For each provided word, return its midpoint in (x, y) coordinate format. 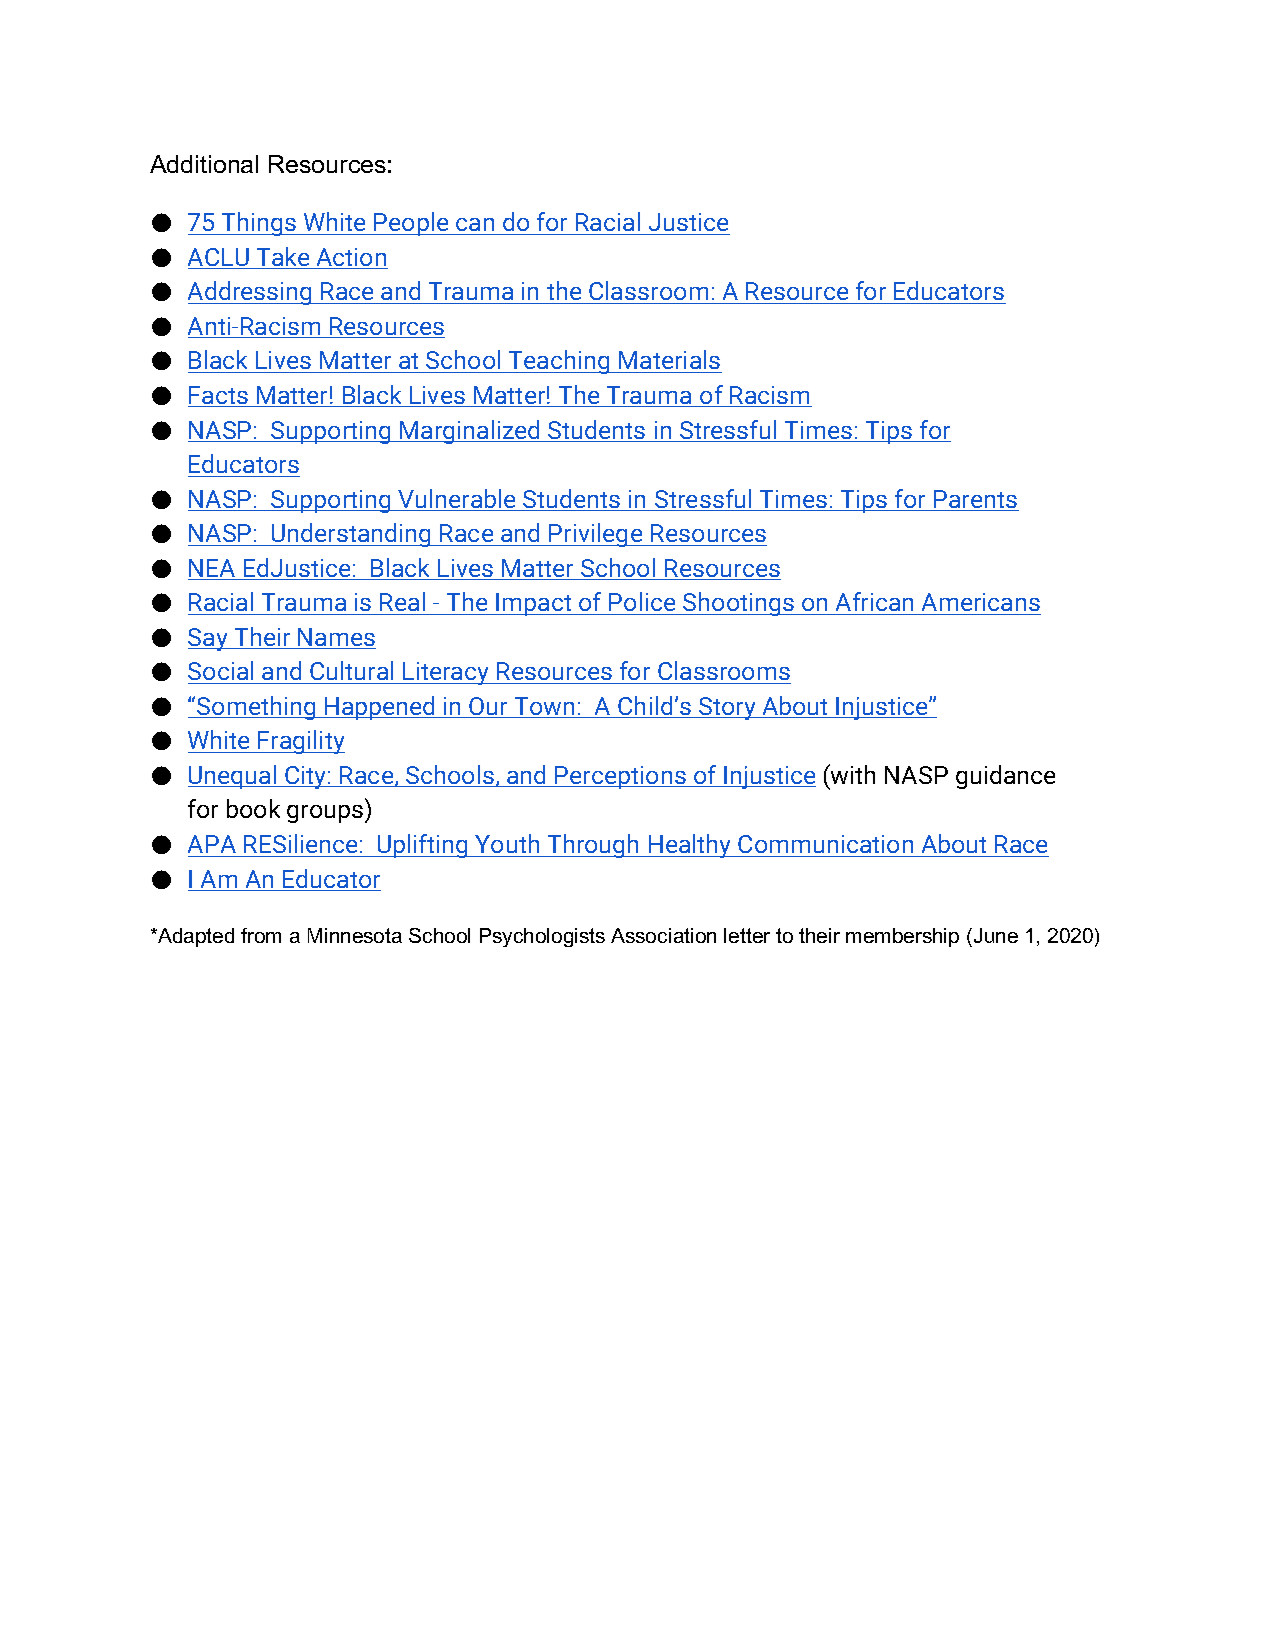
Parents (975, 500)
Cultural (352, 672)
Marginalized (470, 432)
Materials (669, 361)
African (874, 601)
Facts (219, 396)
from (261, 935)
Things (259, 224)
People (411, 224)
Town (545, 707)
